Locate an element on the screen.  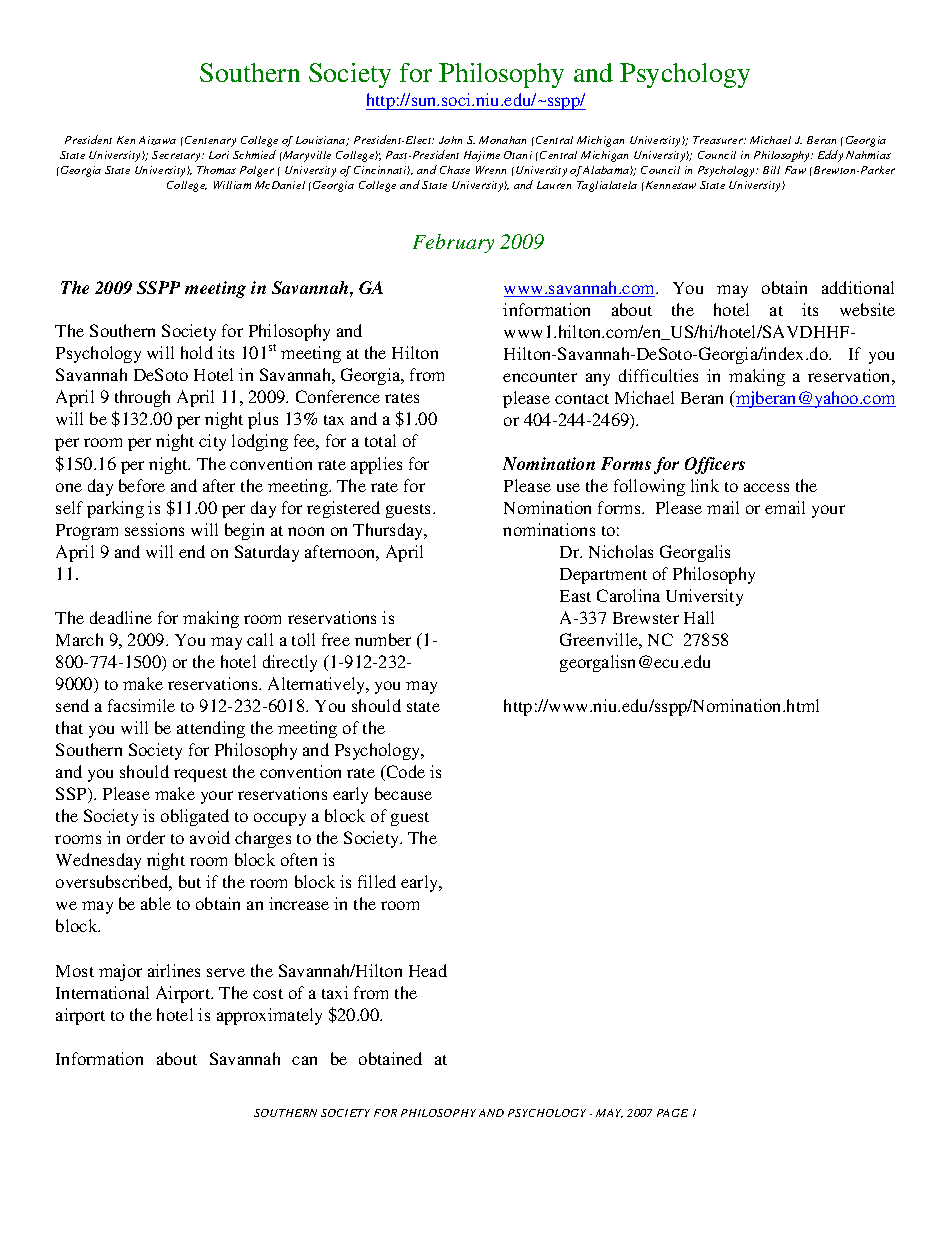
Bill is located at coordinates (771, 170).
